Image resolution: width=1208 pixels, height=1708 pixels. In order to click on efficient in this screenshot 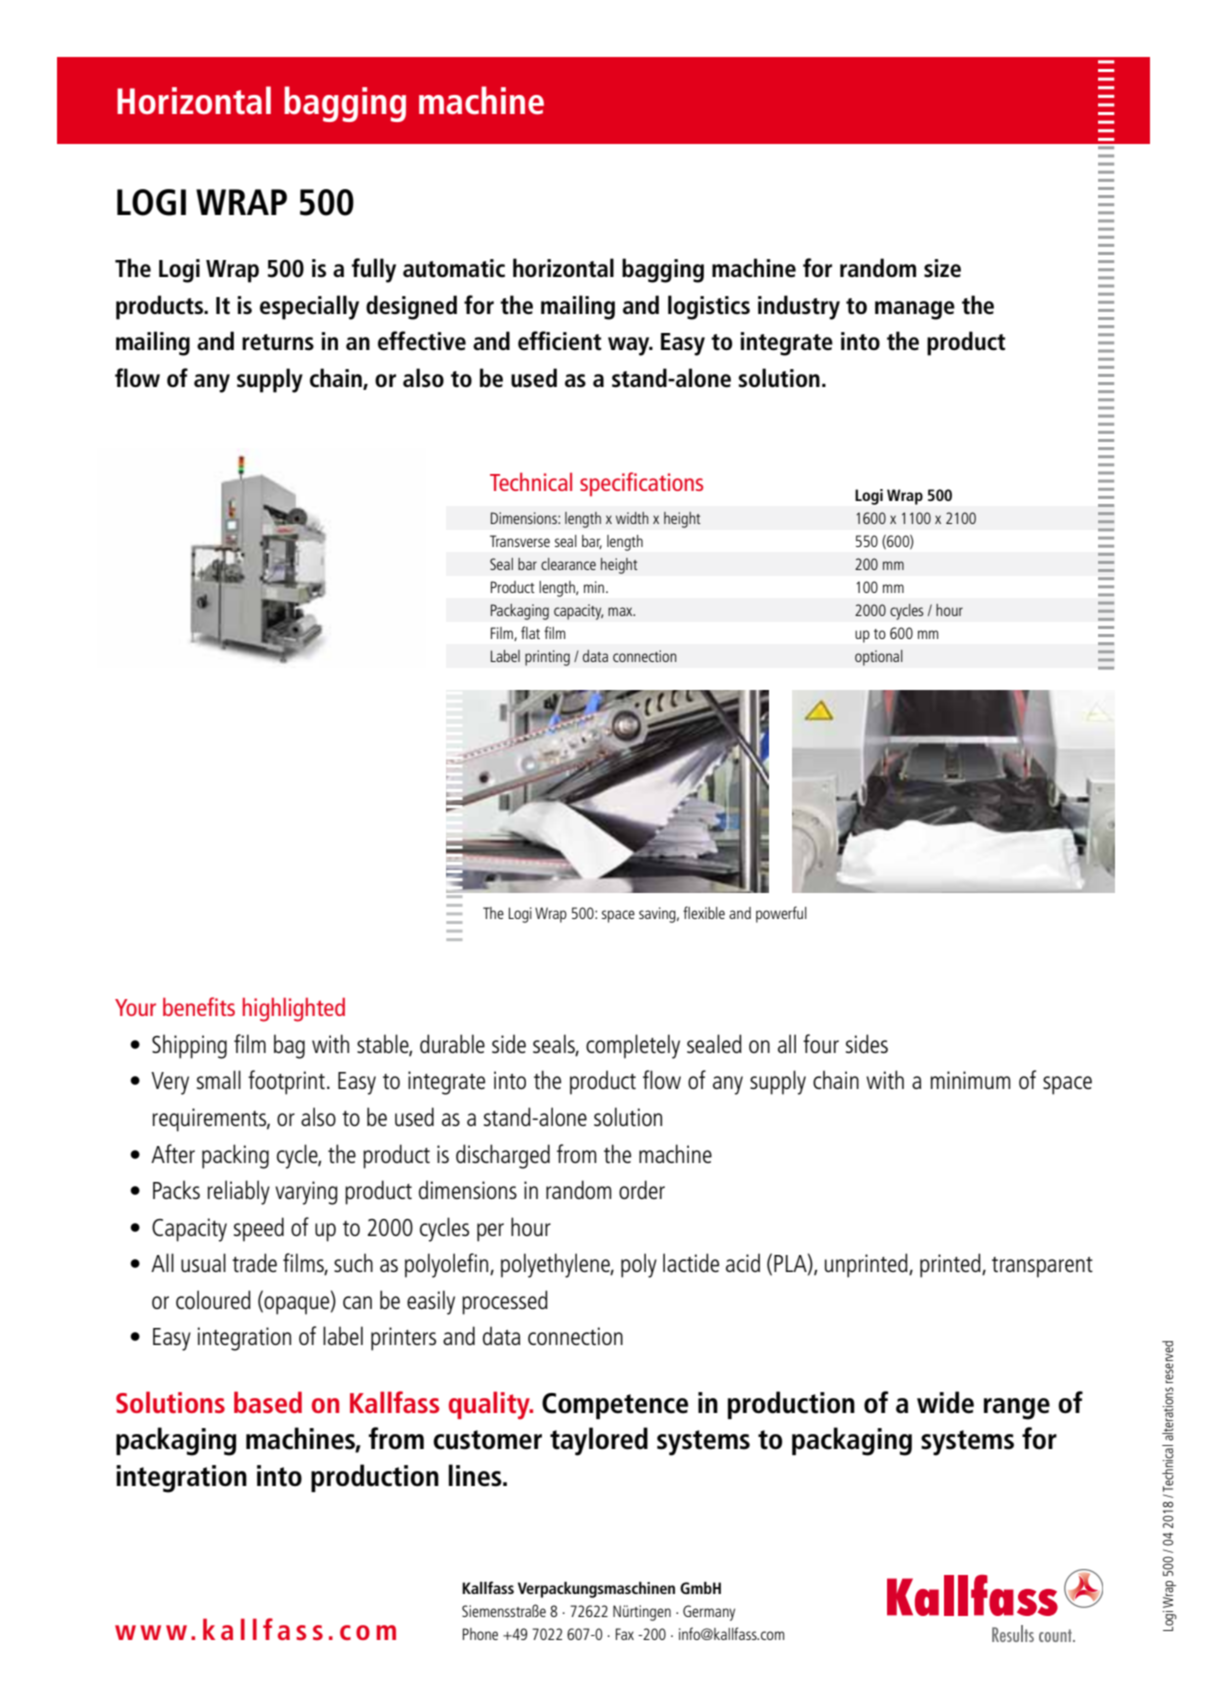, I will do `click(559, 341)`.
